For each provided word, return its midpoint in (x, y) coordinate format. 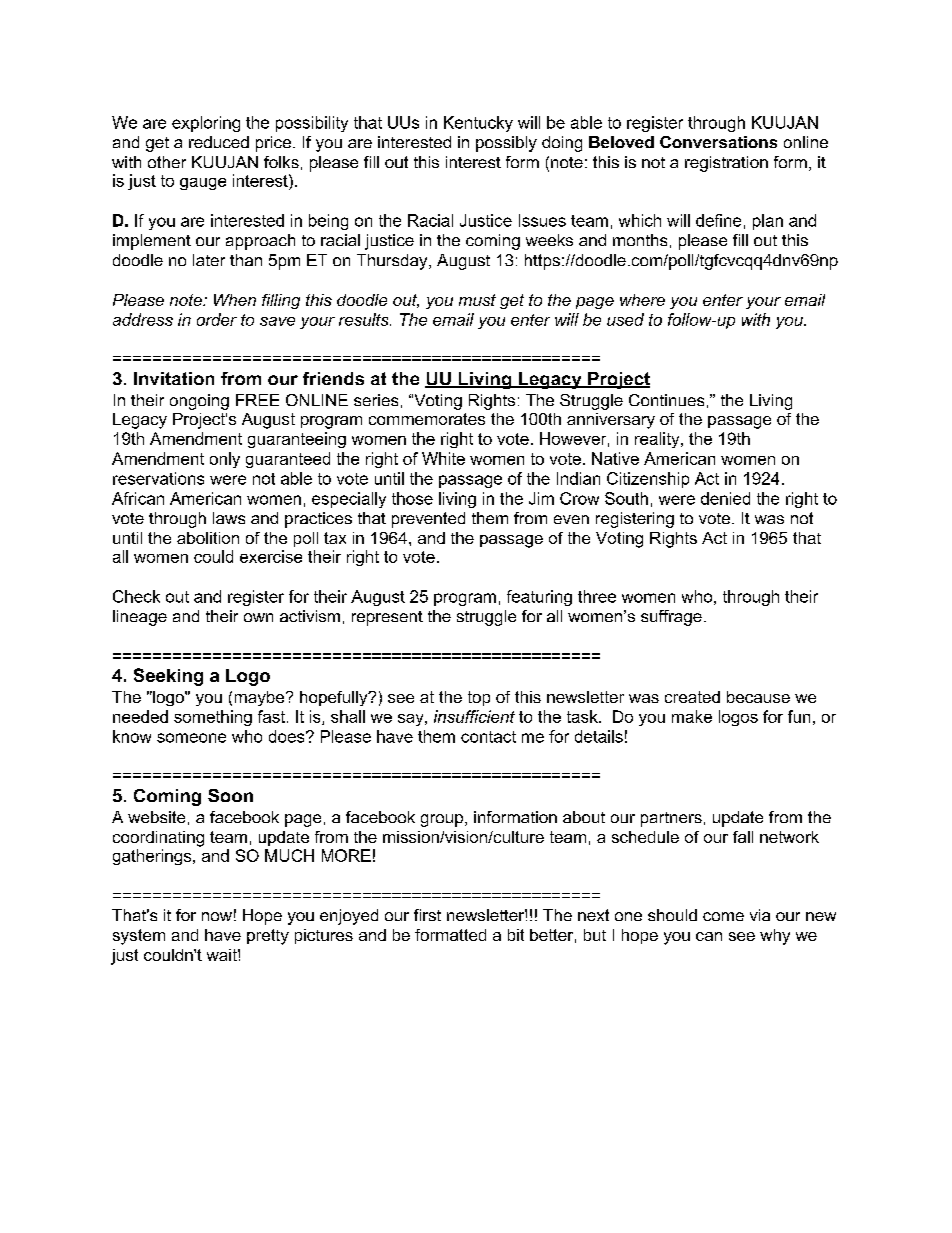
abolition (208, 538)
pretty (268, 937)
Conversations (718, 142)
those (412, 498)
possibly (506, 144)
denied (725, 498)
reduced (219, 142)
